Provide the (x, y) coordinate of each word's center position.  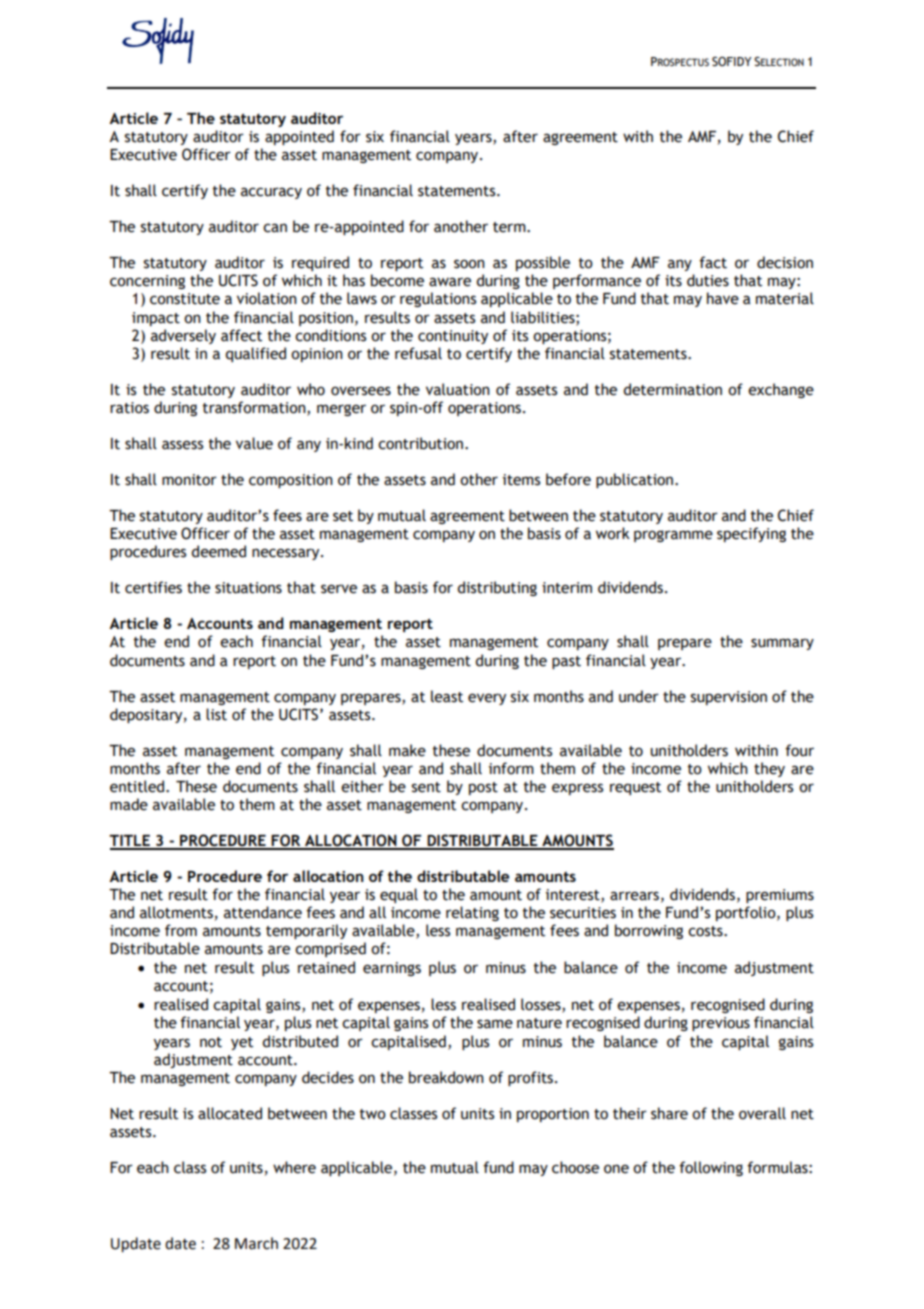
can (275, 228)
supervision (729, 698)
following (711, 1168)
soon (469, 264)
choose (575, 1167)
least (447, 696)
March (256, 1243)
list (216, 714)
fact (713, 262)
